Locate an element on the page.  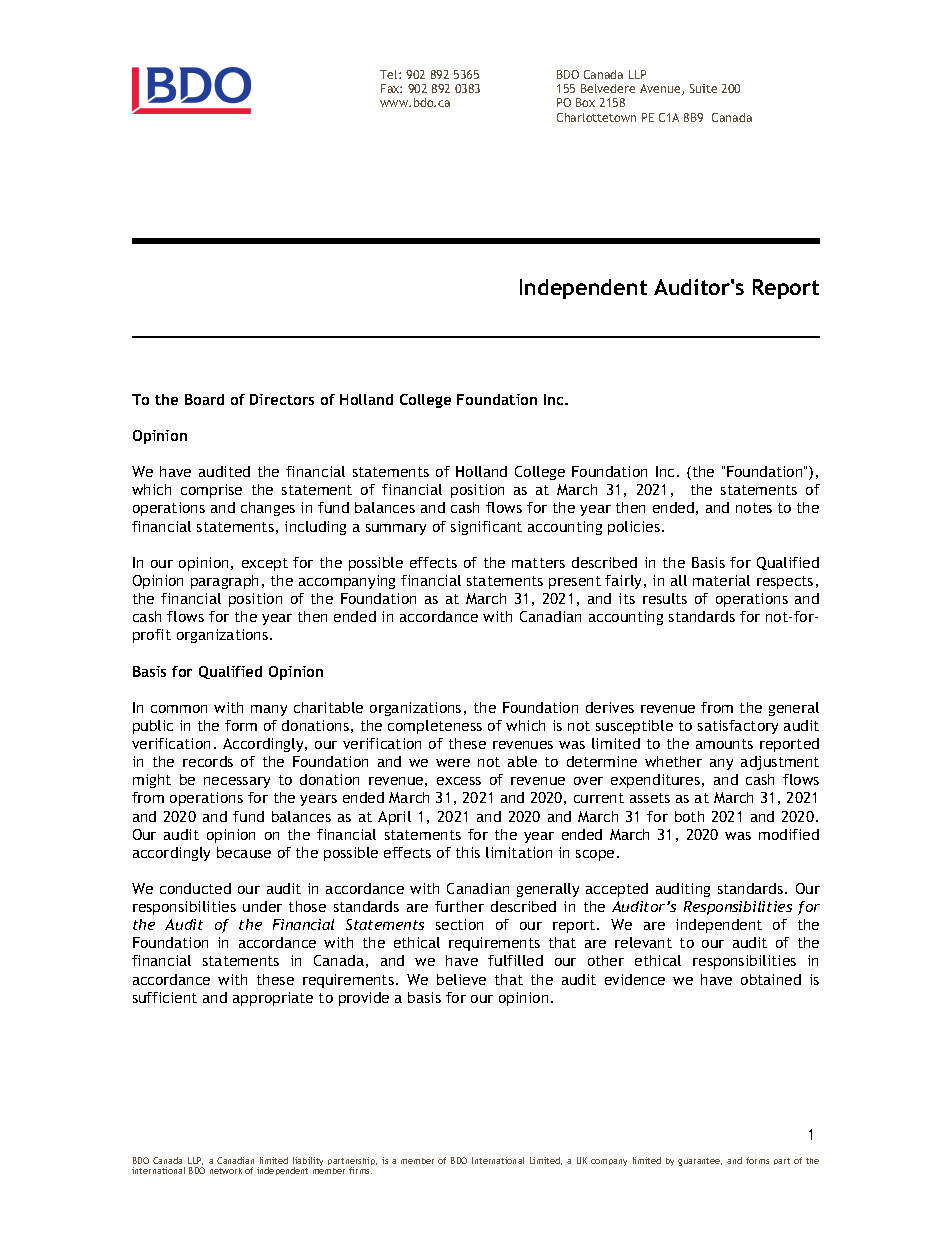
Suite is located at coordinates (703, 88).
